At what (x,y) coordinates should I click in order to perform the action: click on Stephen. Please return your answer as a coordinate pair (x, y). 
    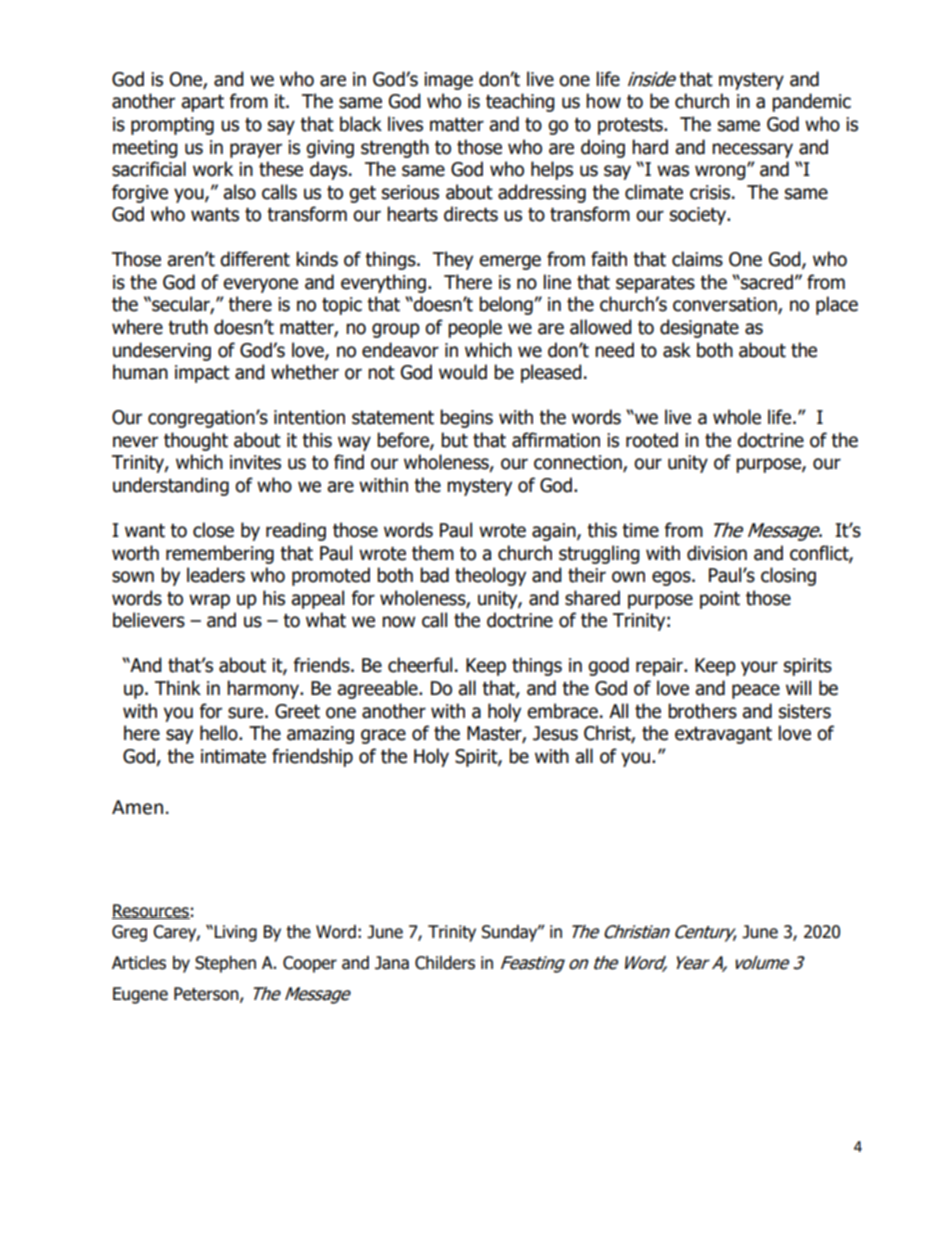
    Looking at the image, I should click on (225, 964).
